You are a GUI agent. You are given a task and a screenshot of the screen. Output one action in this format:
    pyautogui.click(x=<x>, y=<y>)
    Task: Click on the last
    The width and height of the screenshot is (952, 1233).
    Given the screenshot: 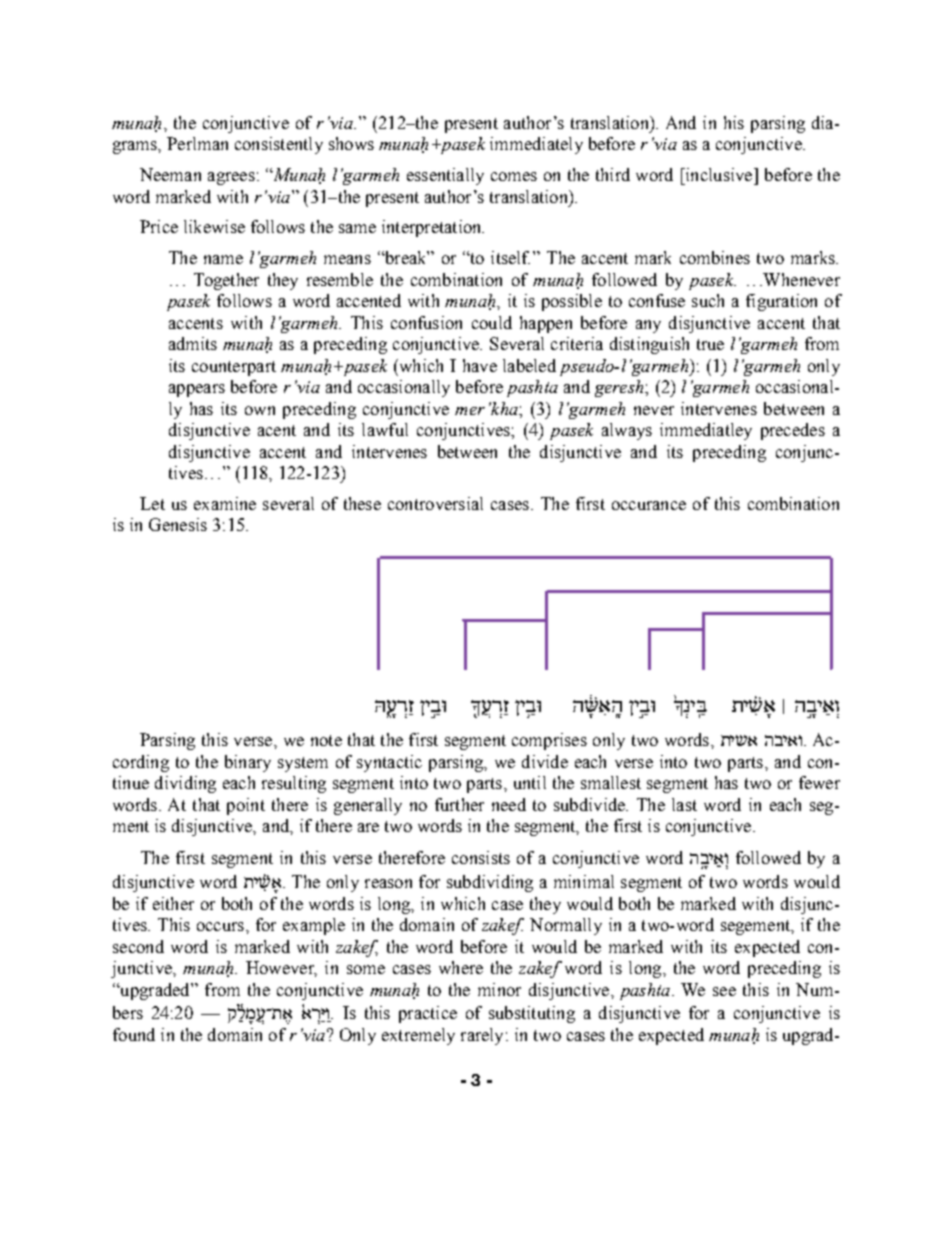 What is the action you would take?
    pyautogui.click(x=684, y=804)
